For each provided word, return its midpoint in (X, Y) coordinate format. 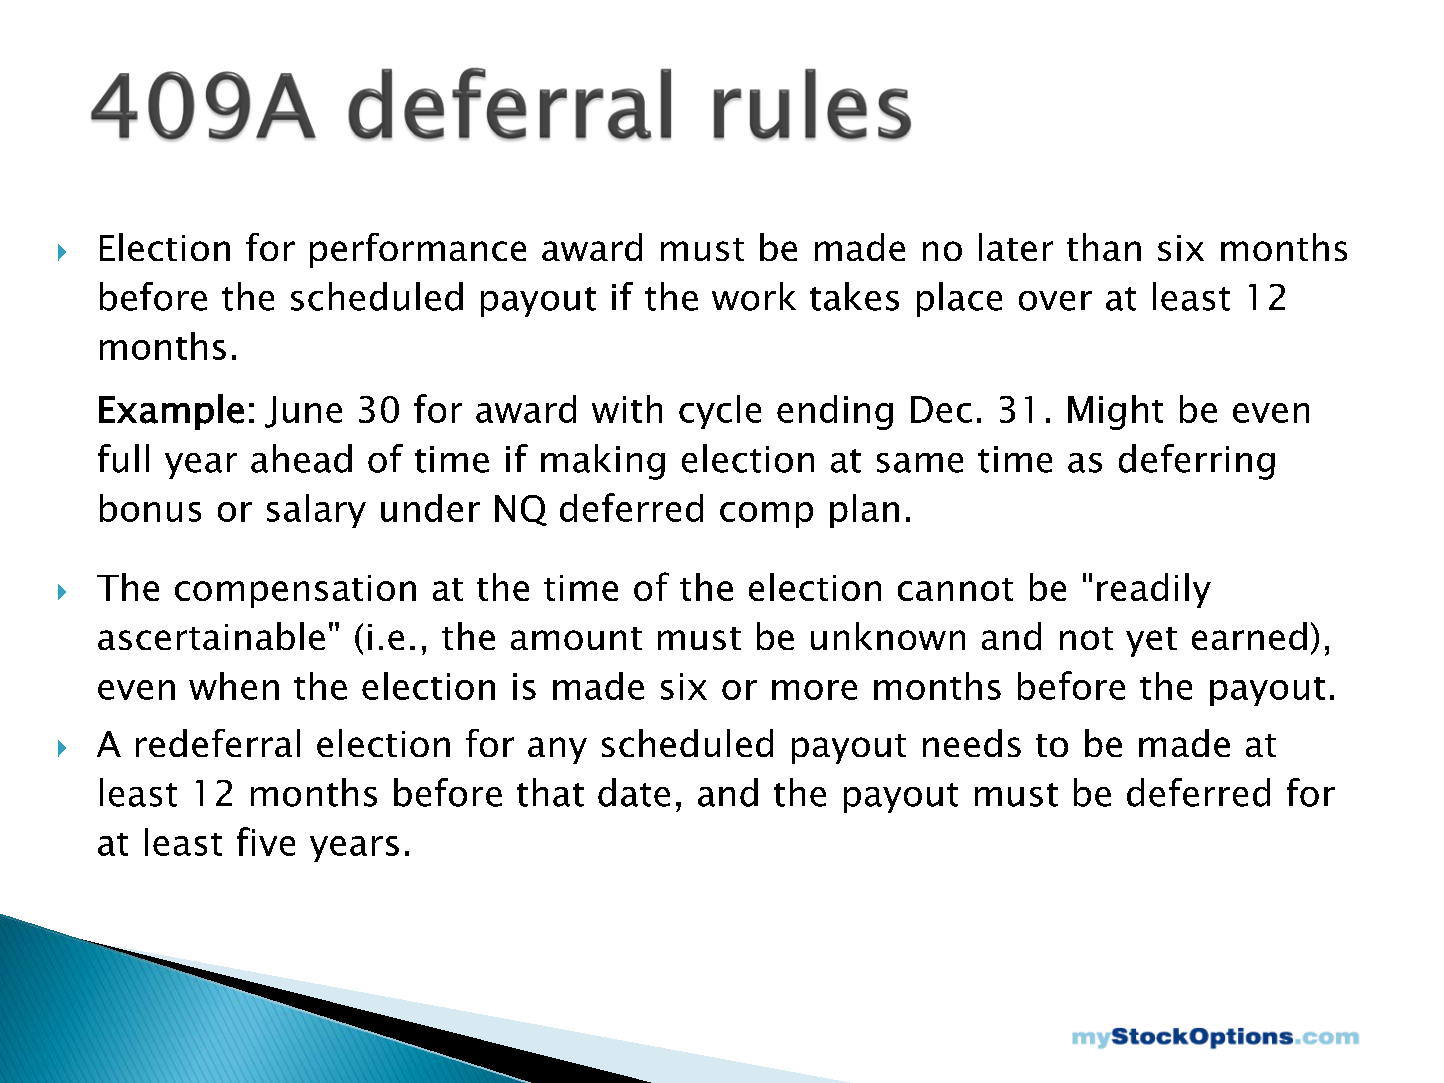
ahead (301, 458)
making (603, 462)
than (1104, 247)
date (634, 792)
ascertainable (211, 636)
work (754, 296)
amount (576, 638)
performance (418, 250)
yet (1151, 642)
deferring (1197, 462)
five (266, 841)
